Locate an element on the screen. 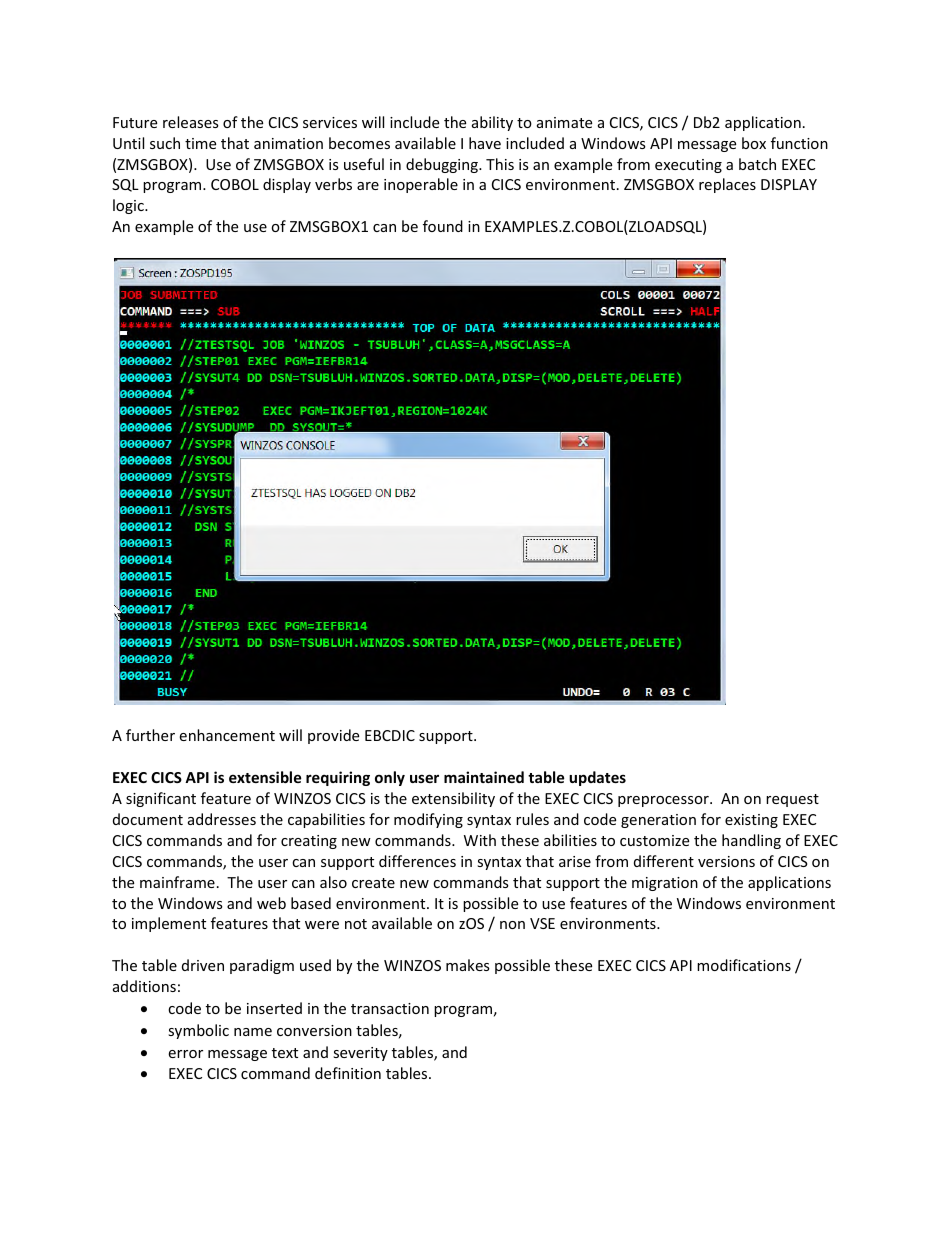 This screenshot has width=952, height=1233. have is located at coordinates (485, 143).
